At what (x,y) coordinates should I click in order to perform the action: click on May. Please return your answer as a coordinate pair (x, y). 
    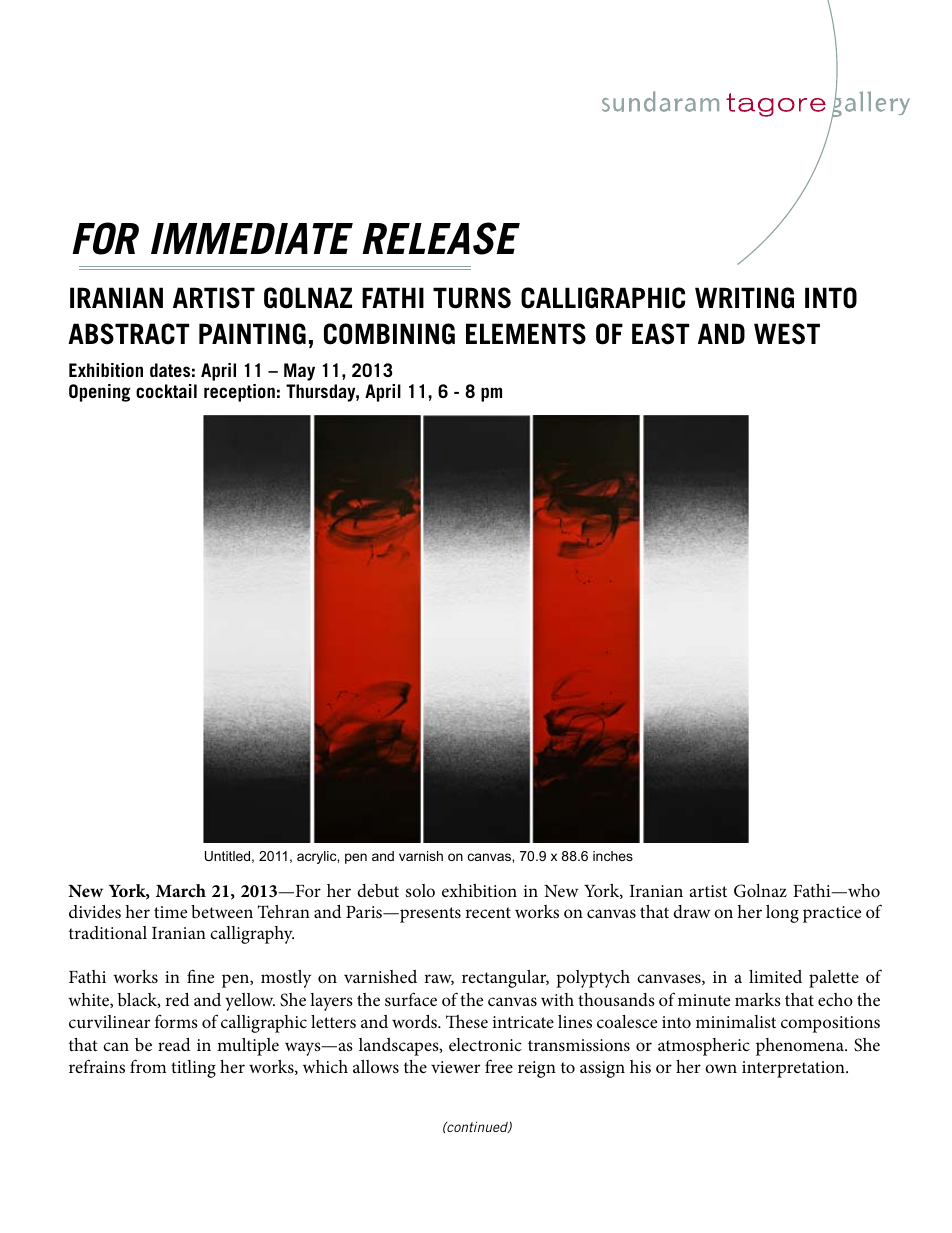
    Looking at the image, I should click on (299, 372).
